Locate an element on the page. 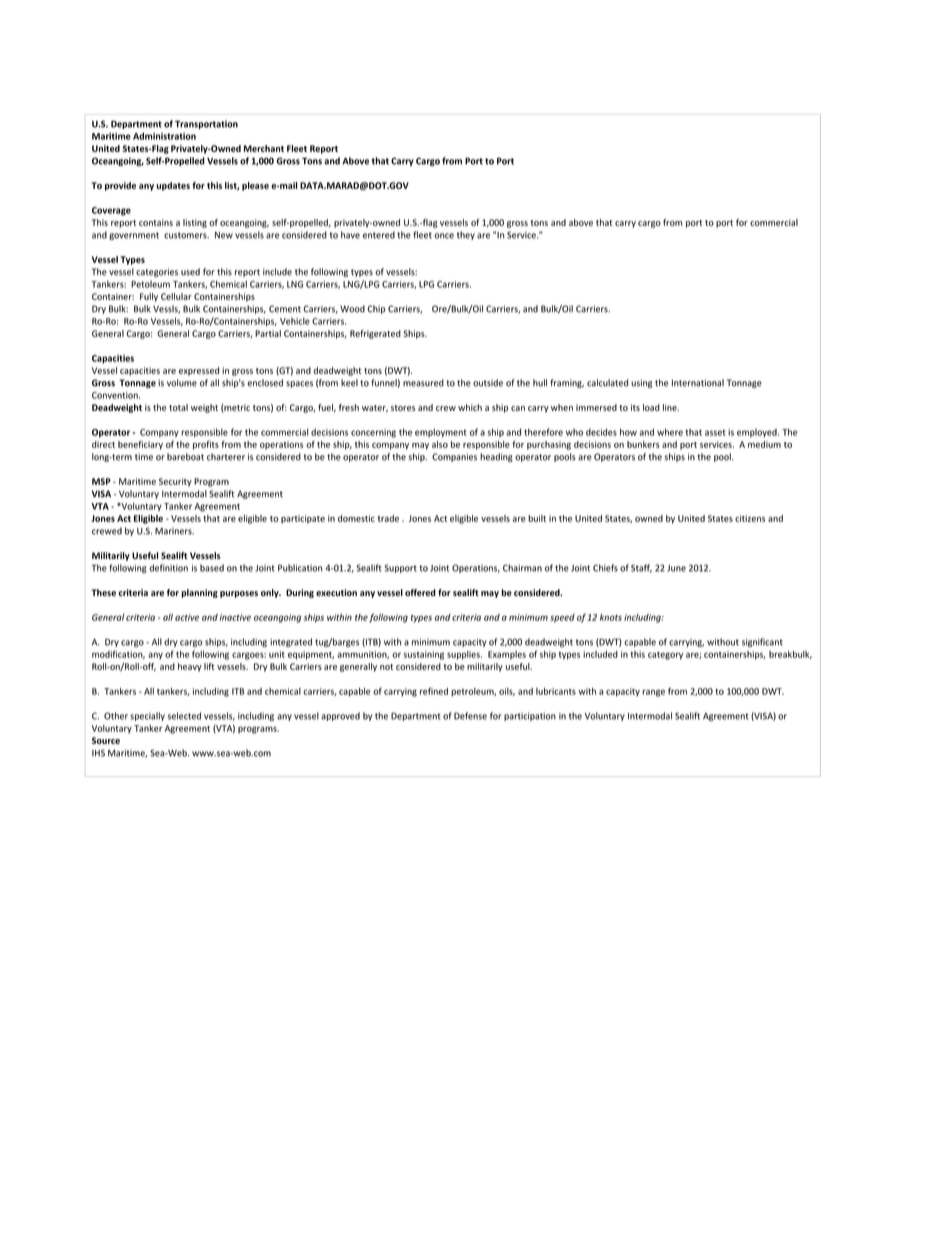  they is located at coordinates (466, 235).
